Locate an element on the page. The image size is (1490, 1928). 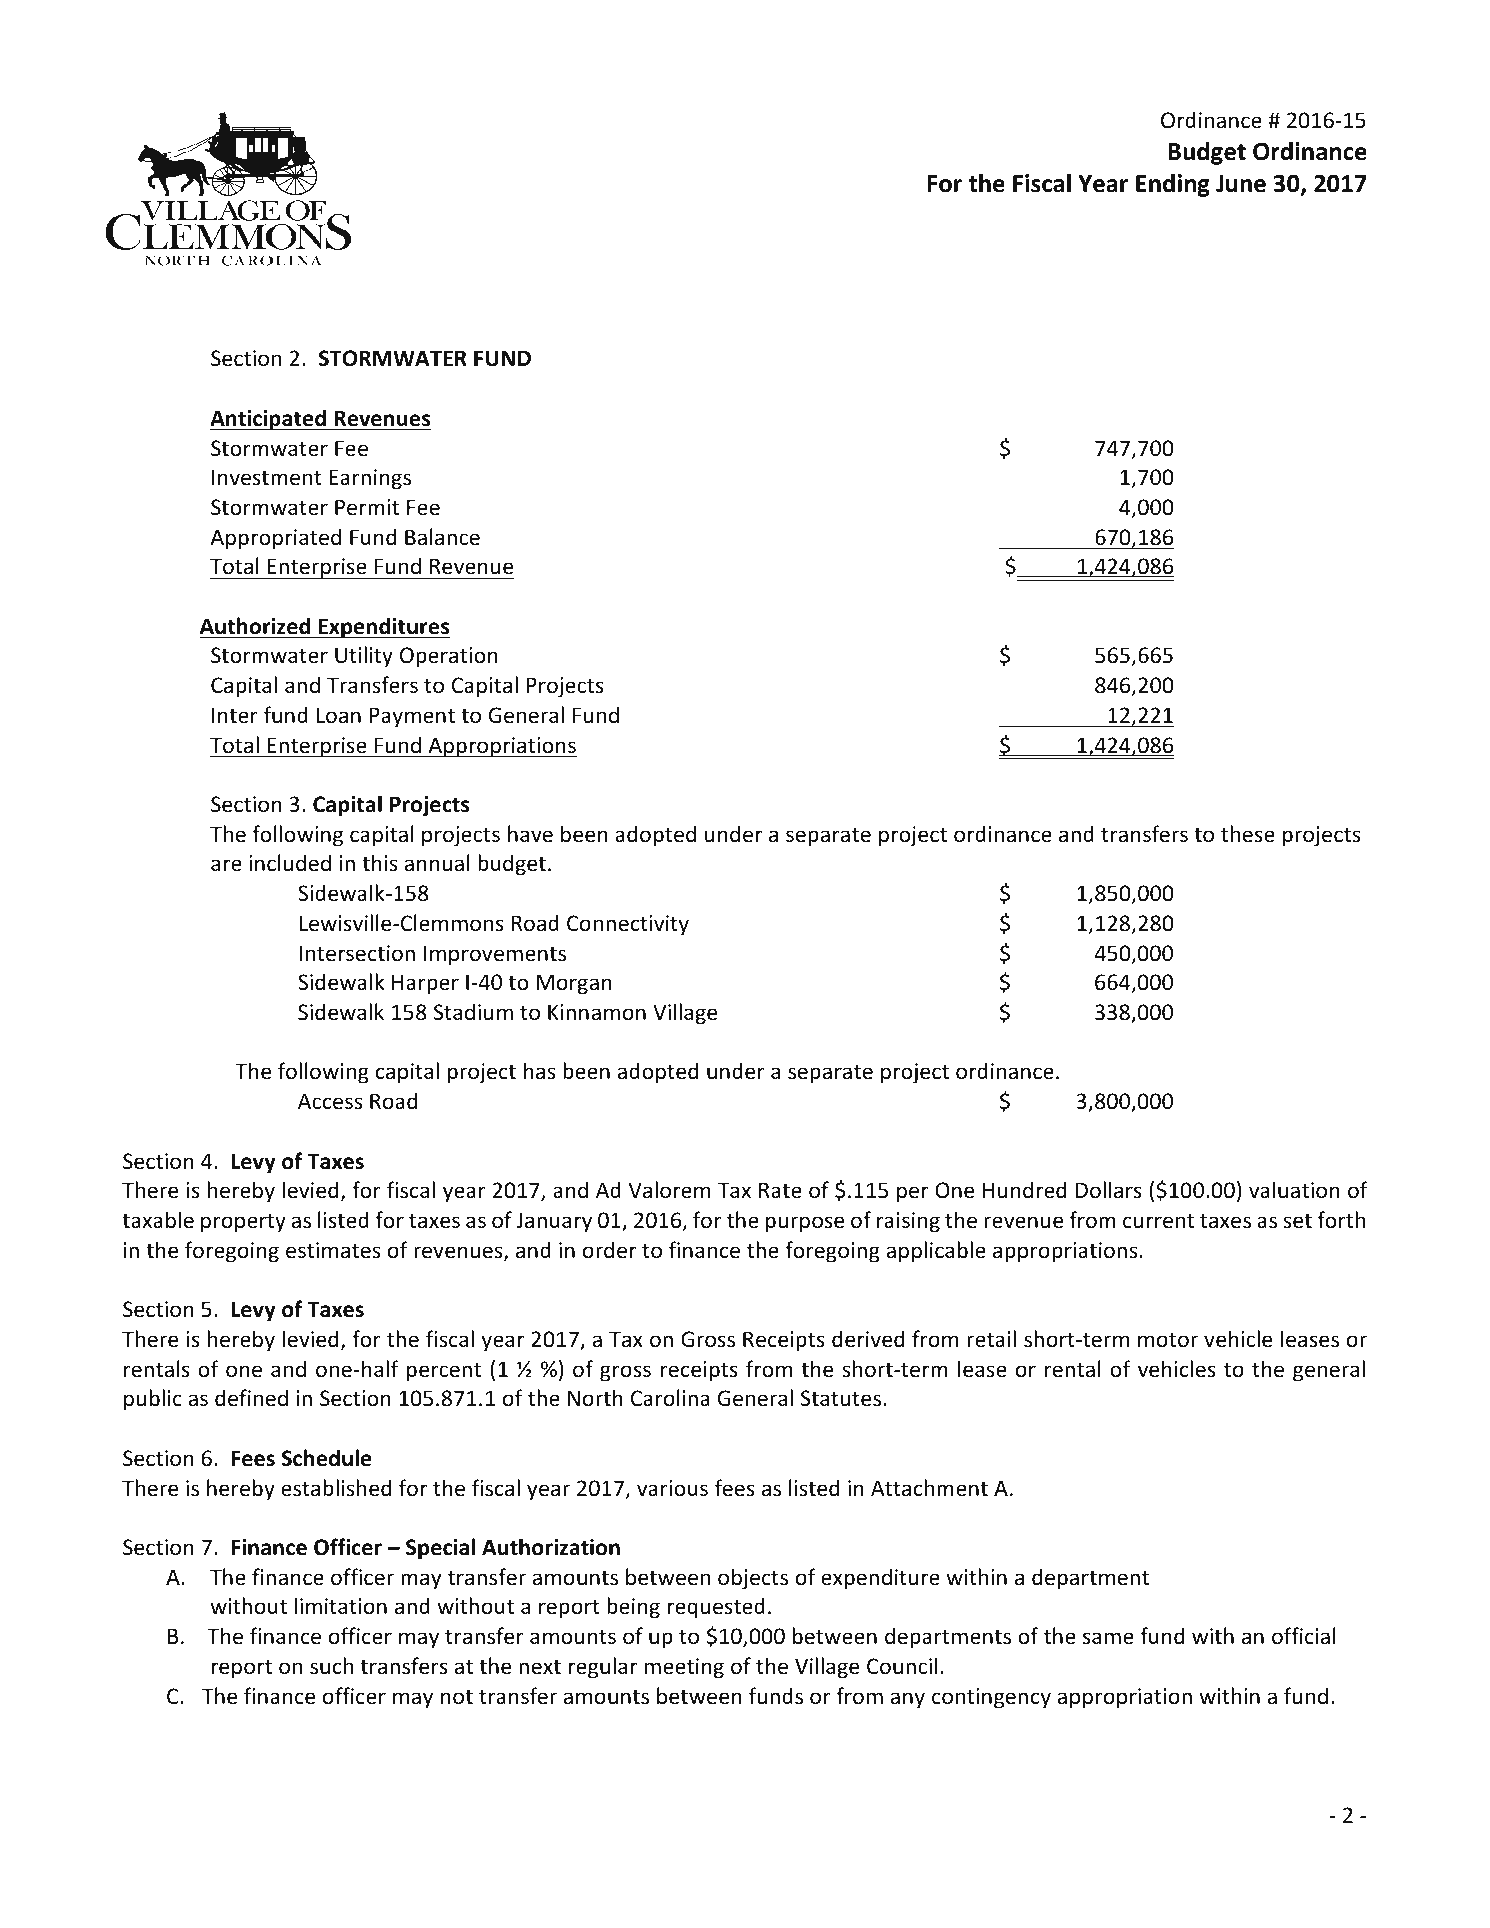
Anticipated is located at coordinates (269, 420).
